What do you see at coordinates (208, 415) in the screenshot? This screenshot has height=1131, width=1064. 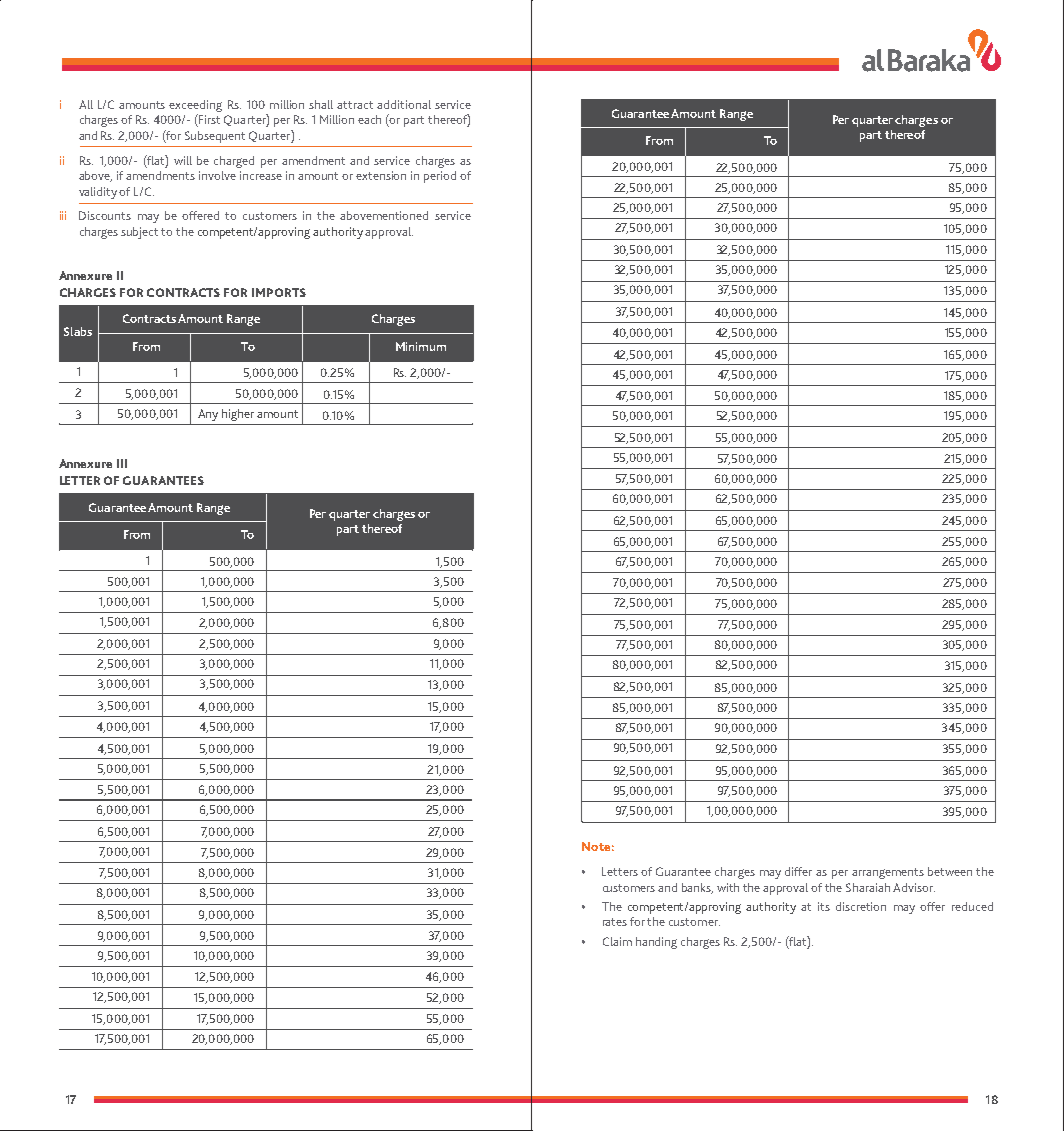 I see `Any` at bounding box center [208, 415].
